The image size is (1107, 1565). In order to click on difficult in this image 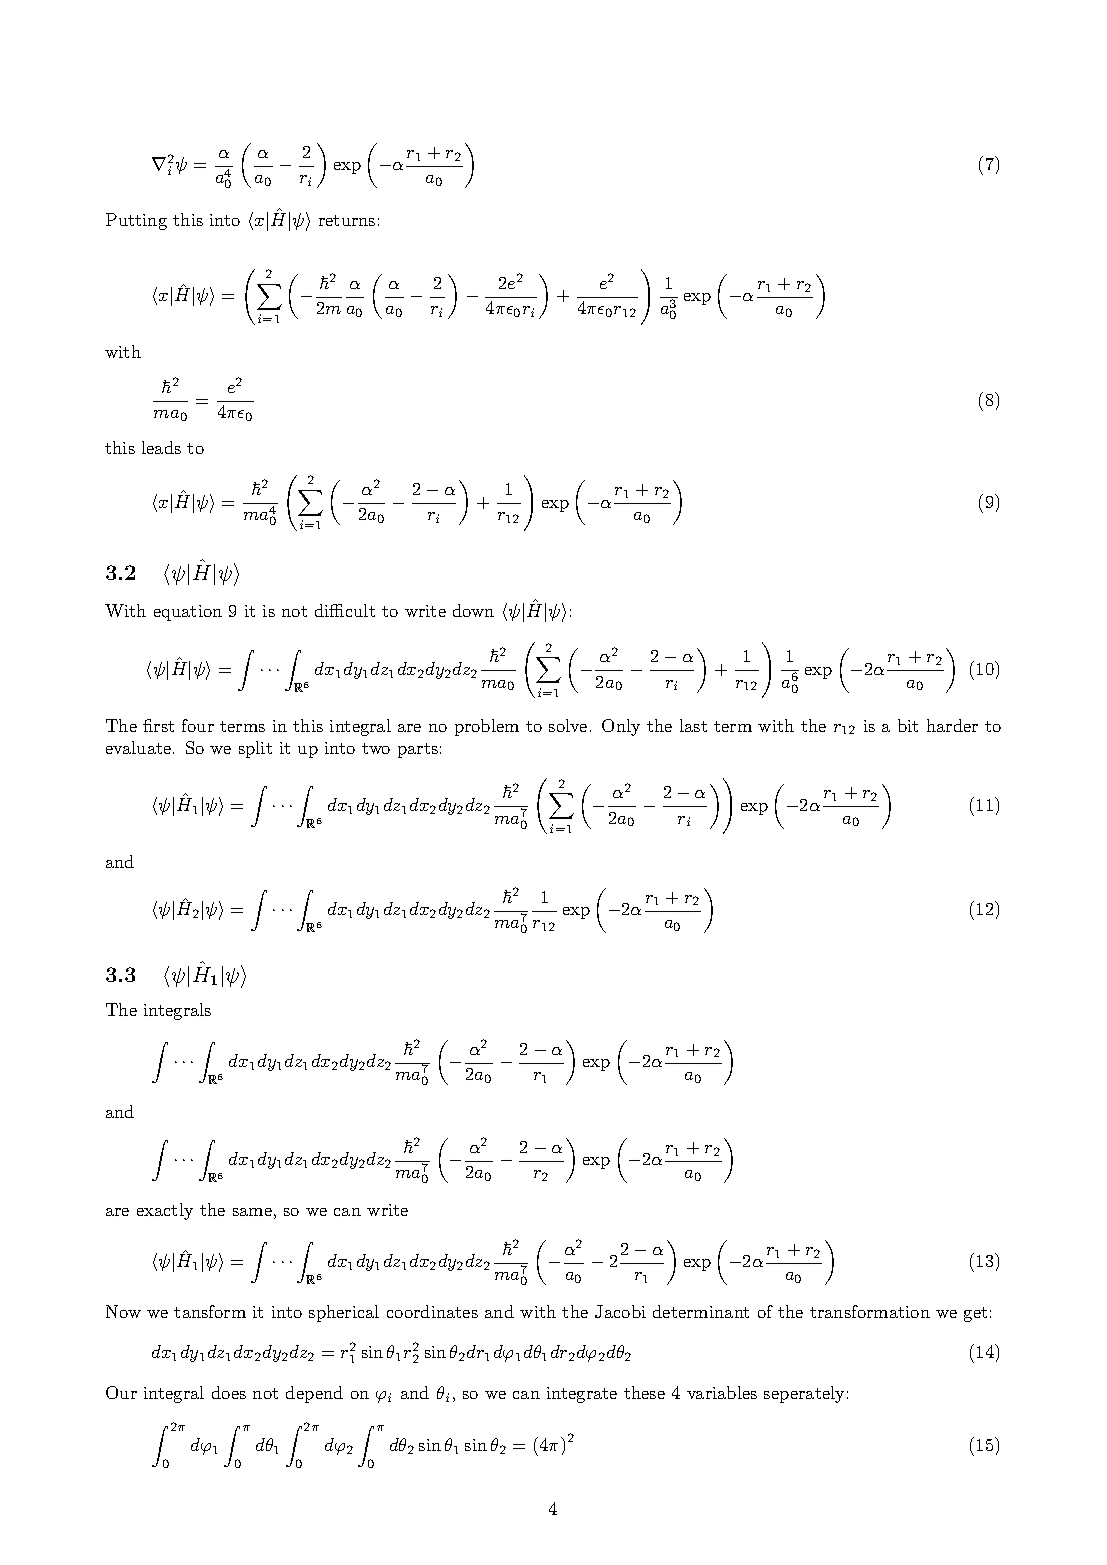, I will do `click(345, 610)`.
